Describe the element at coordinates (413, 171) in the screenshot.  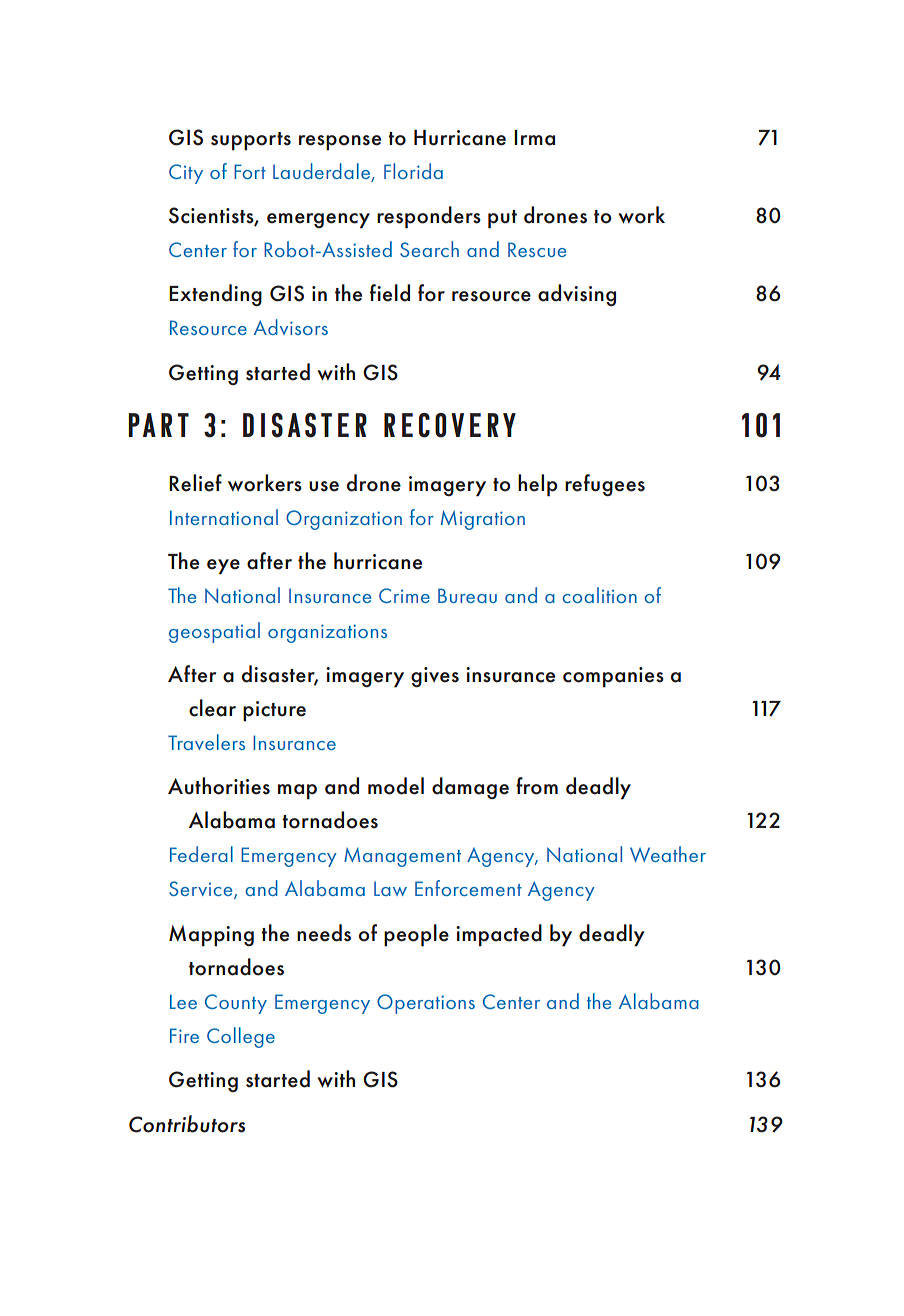
I see `Florida` at that location.
